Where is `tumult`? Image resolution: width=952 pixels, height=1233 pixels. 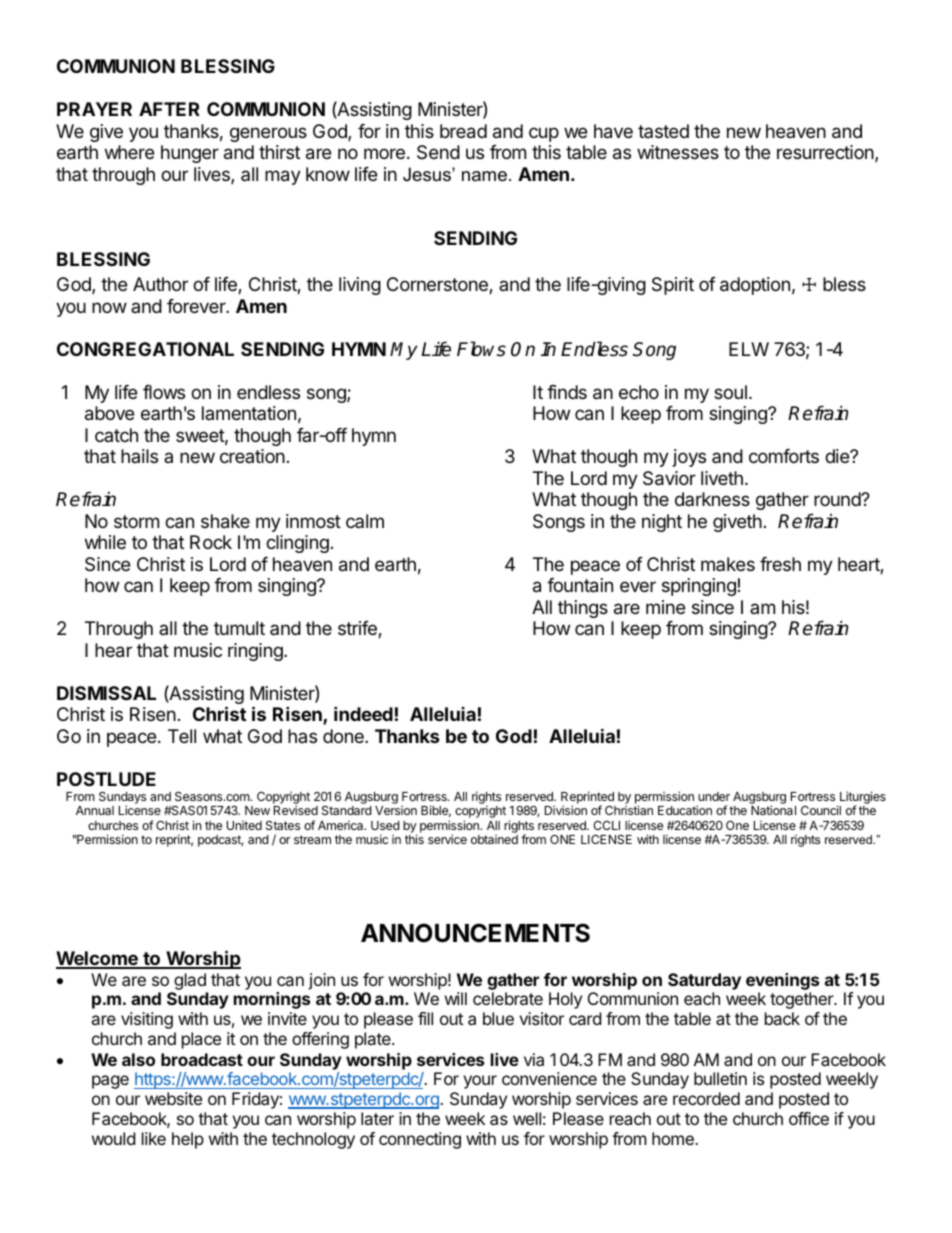 tumult is located at coordinates (239, 628).
